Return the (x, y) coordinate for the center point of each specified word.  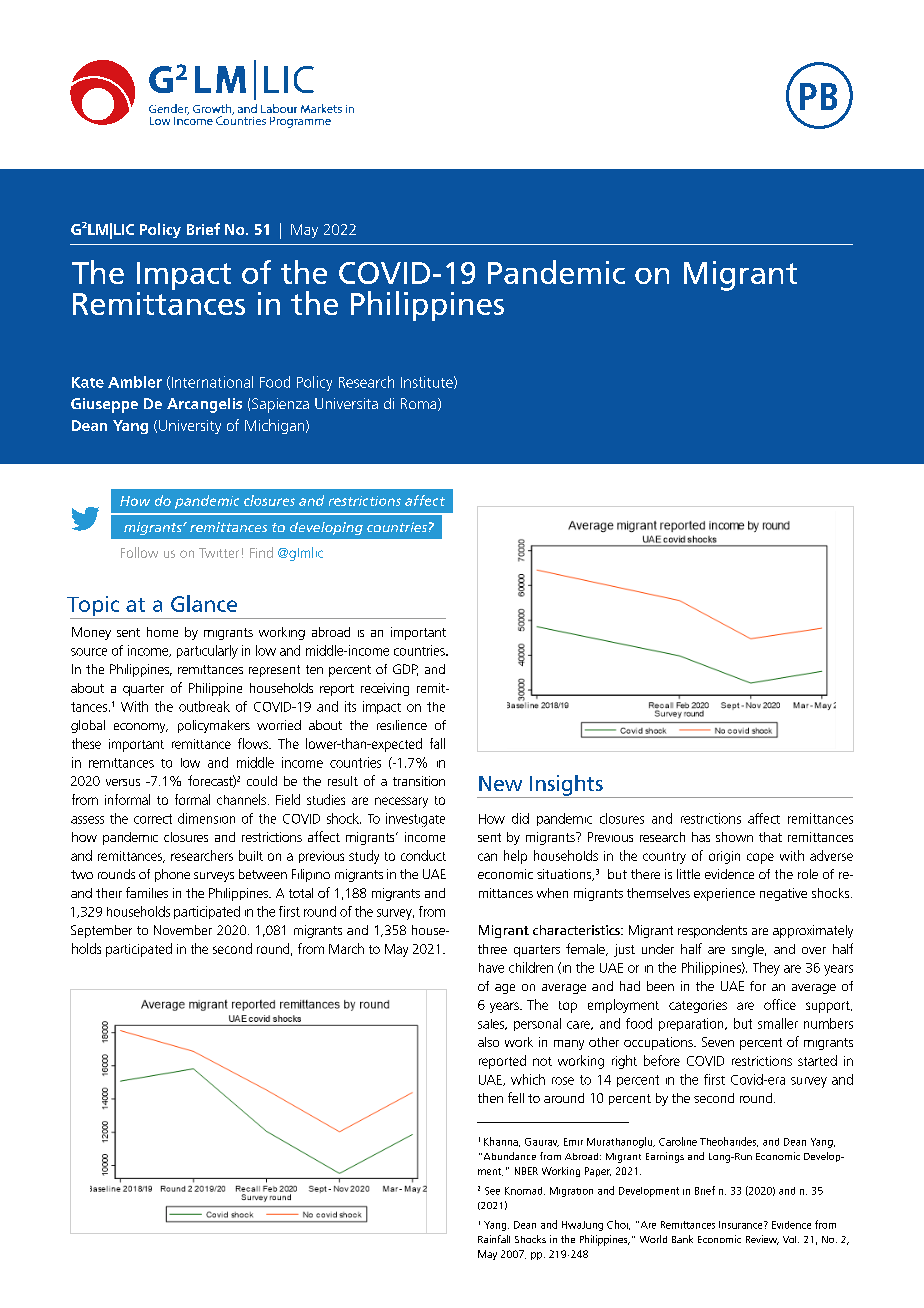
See (492, 1191)
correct (153, 819)
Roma (420, 404)
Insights (566, 786)
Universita (346, 403)
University (190, 427)
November (183, 930)
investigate (415, 820)
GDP (405, 670)
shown (734, 837)
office (780, 1004)
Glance (204, 603)
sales (492, 1024)
